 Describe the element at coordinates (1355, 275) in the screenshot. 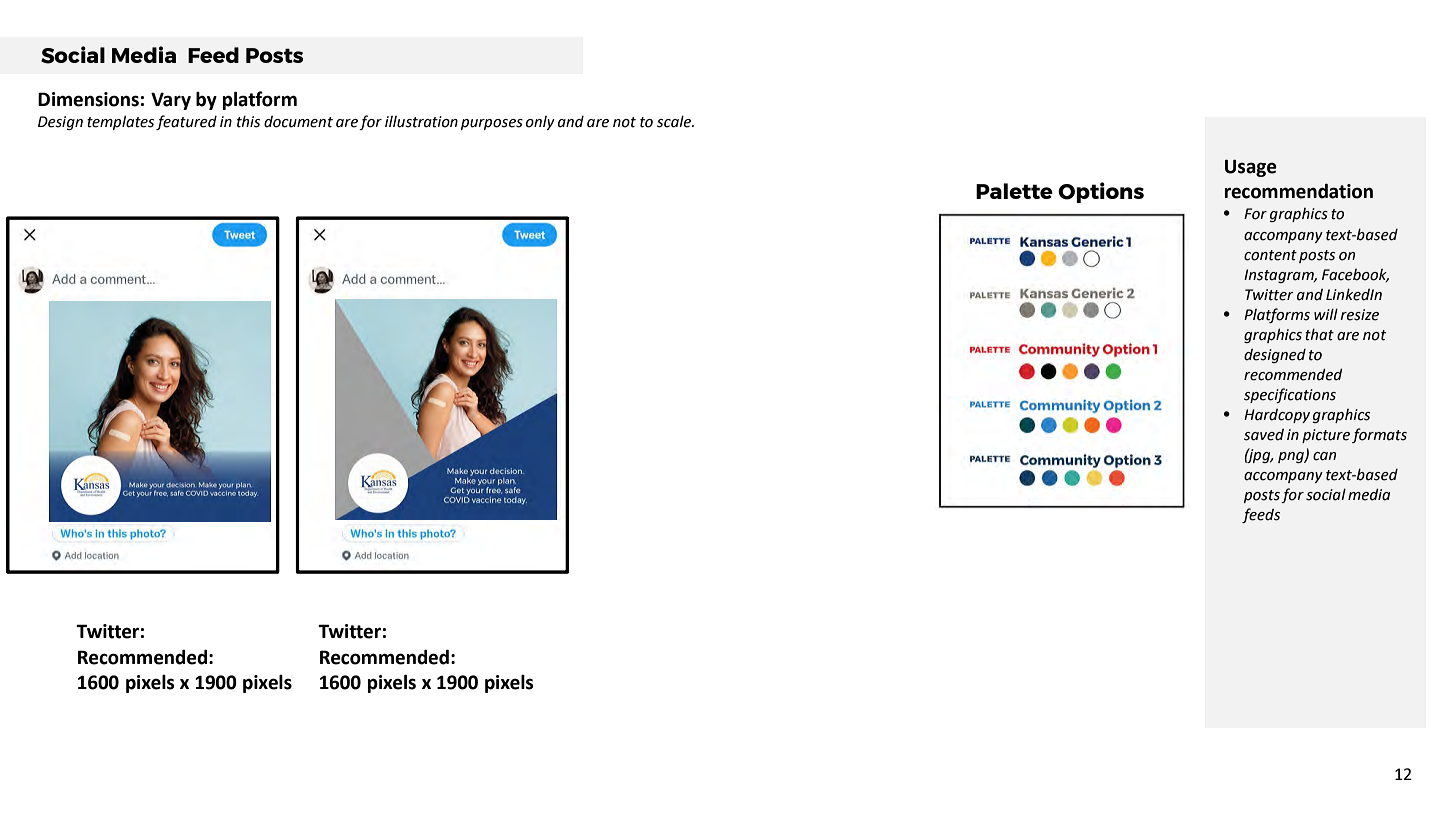

I see `Facebook` at that location.
